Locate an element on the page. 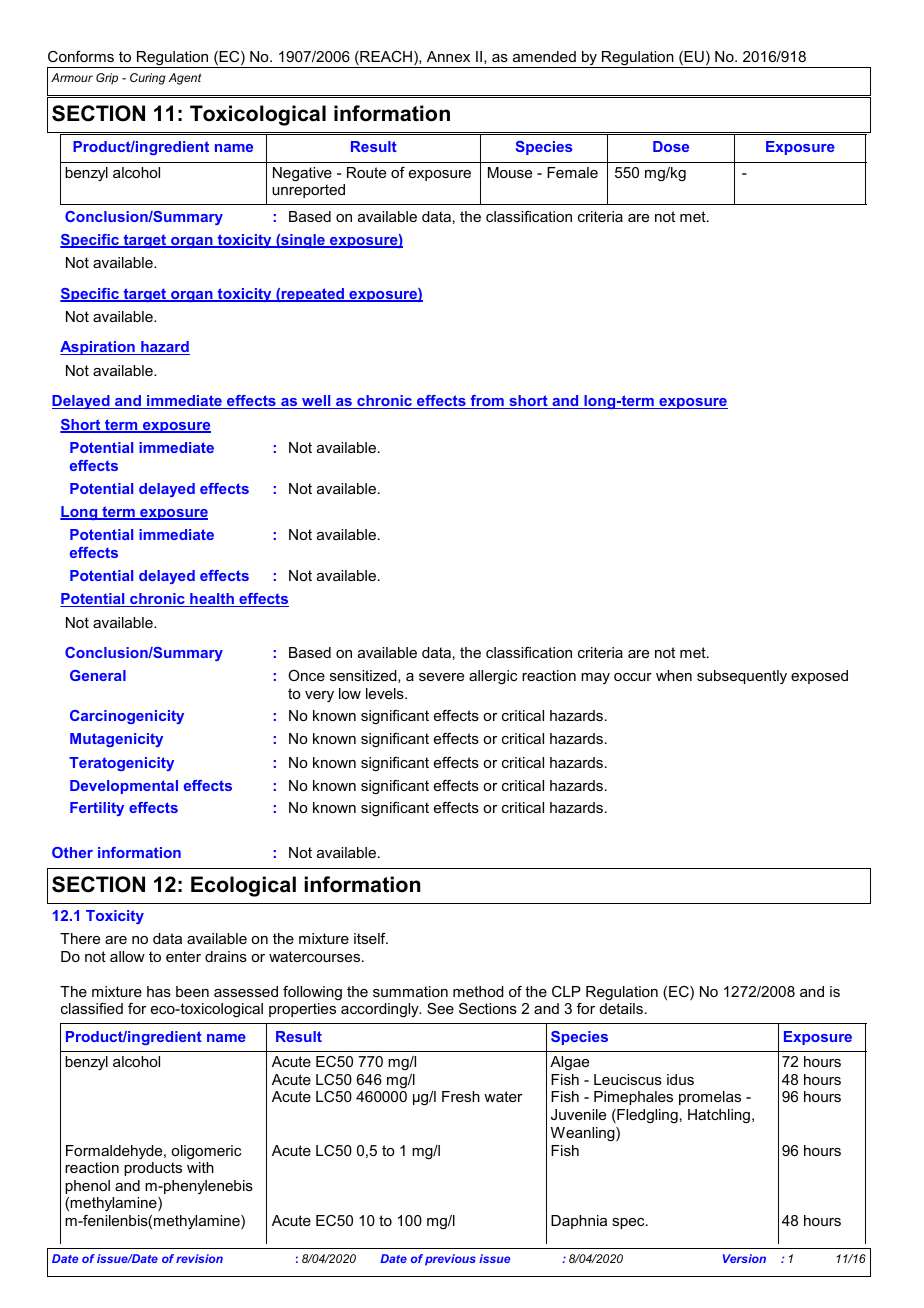 This document has height=1308, width=924. Female is located at coordinates (572, 172).
